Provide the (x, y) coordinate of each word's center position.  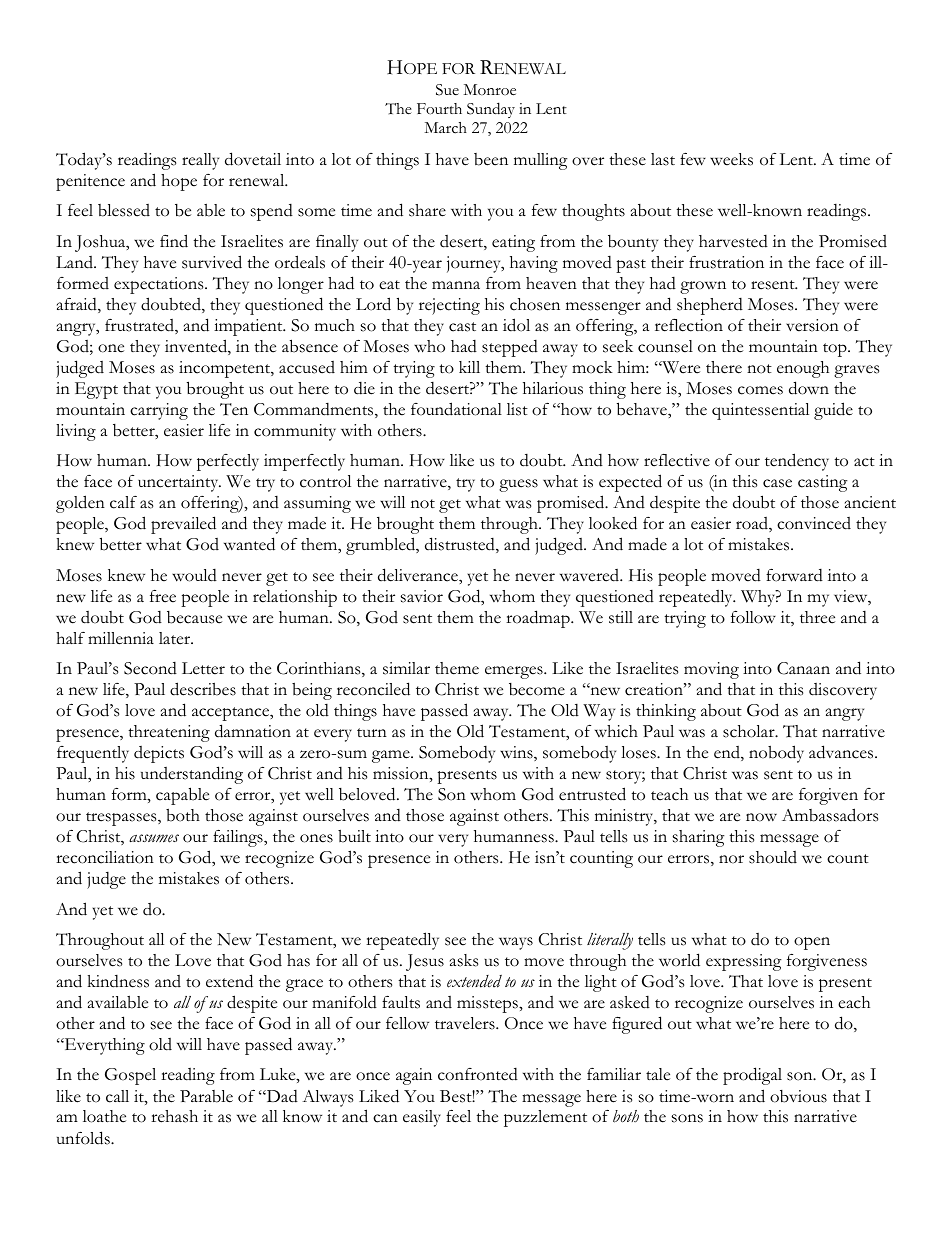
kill (469, 367)
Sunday (491, 110)
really (200, 161)
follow (753, 617)
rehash (174, 1116)
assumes (154, 838)
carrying (159, 411)
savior (422, 596)
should (773, 857)
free (163, 596)
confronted (478, 1074)
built (354, 836)
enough (803, 369)
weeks (731, 159)
